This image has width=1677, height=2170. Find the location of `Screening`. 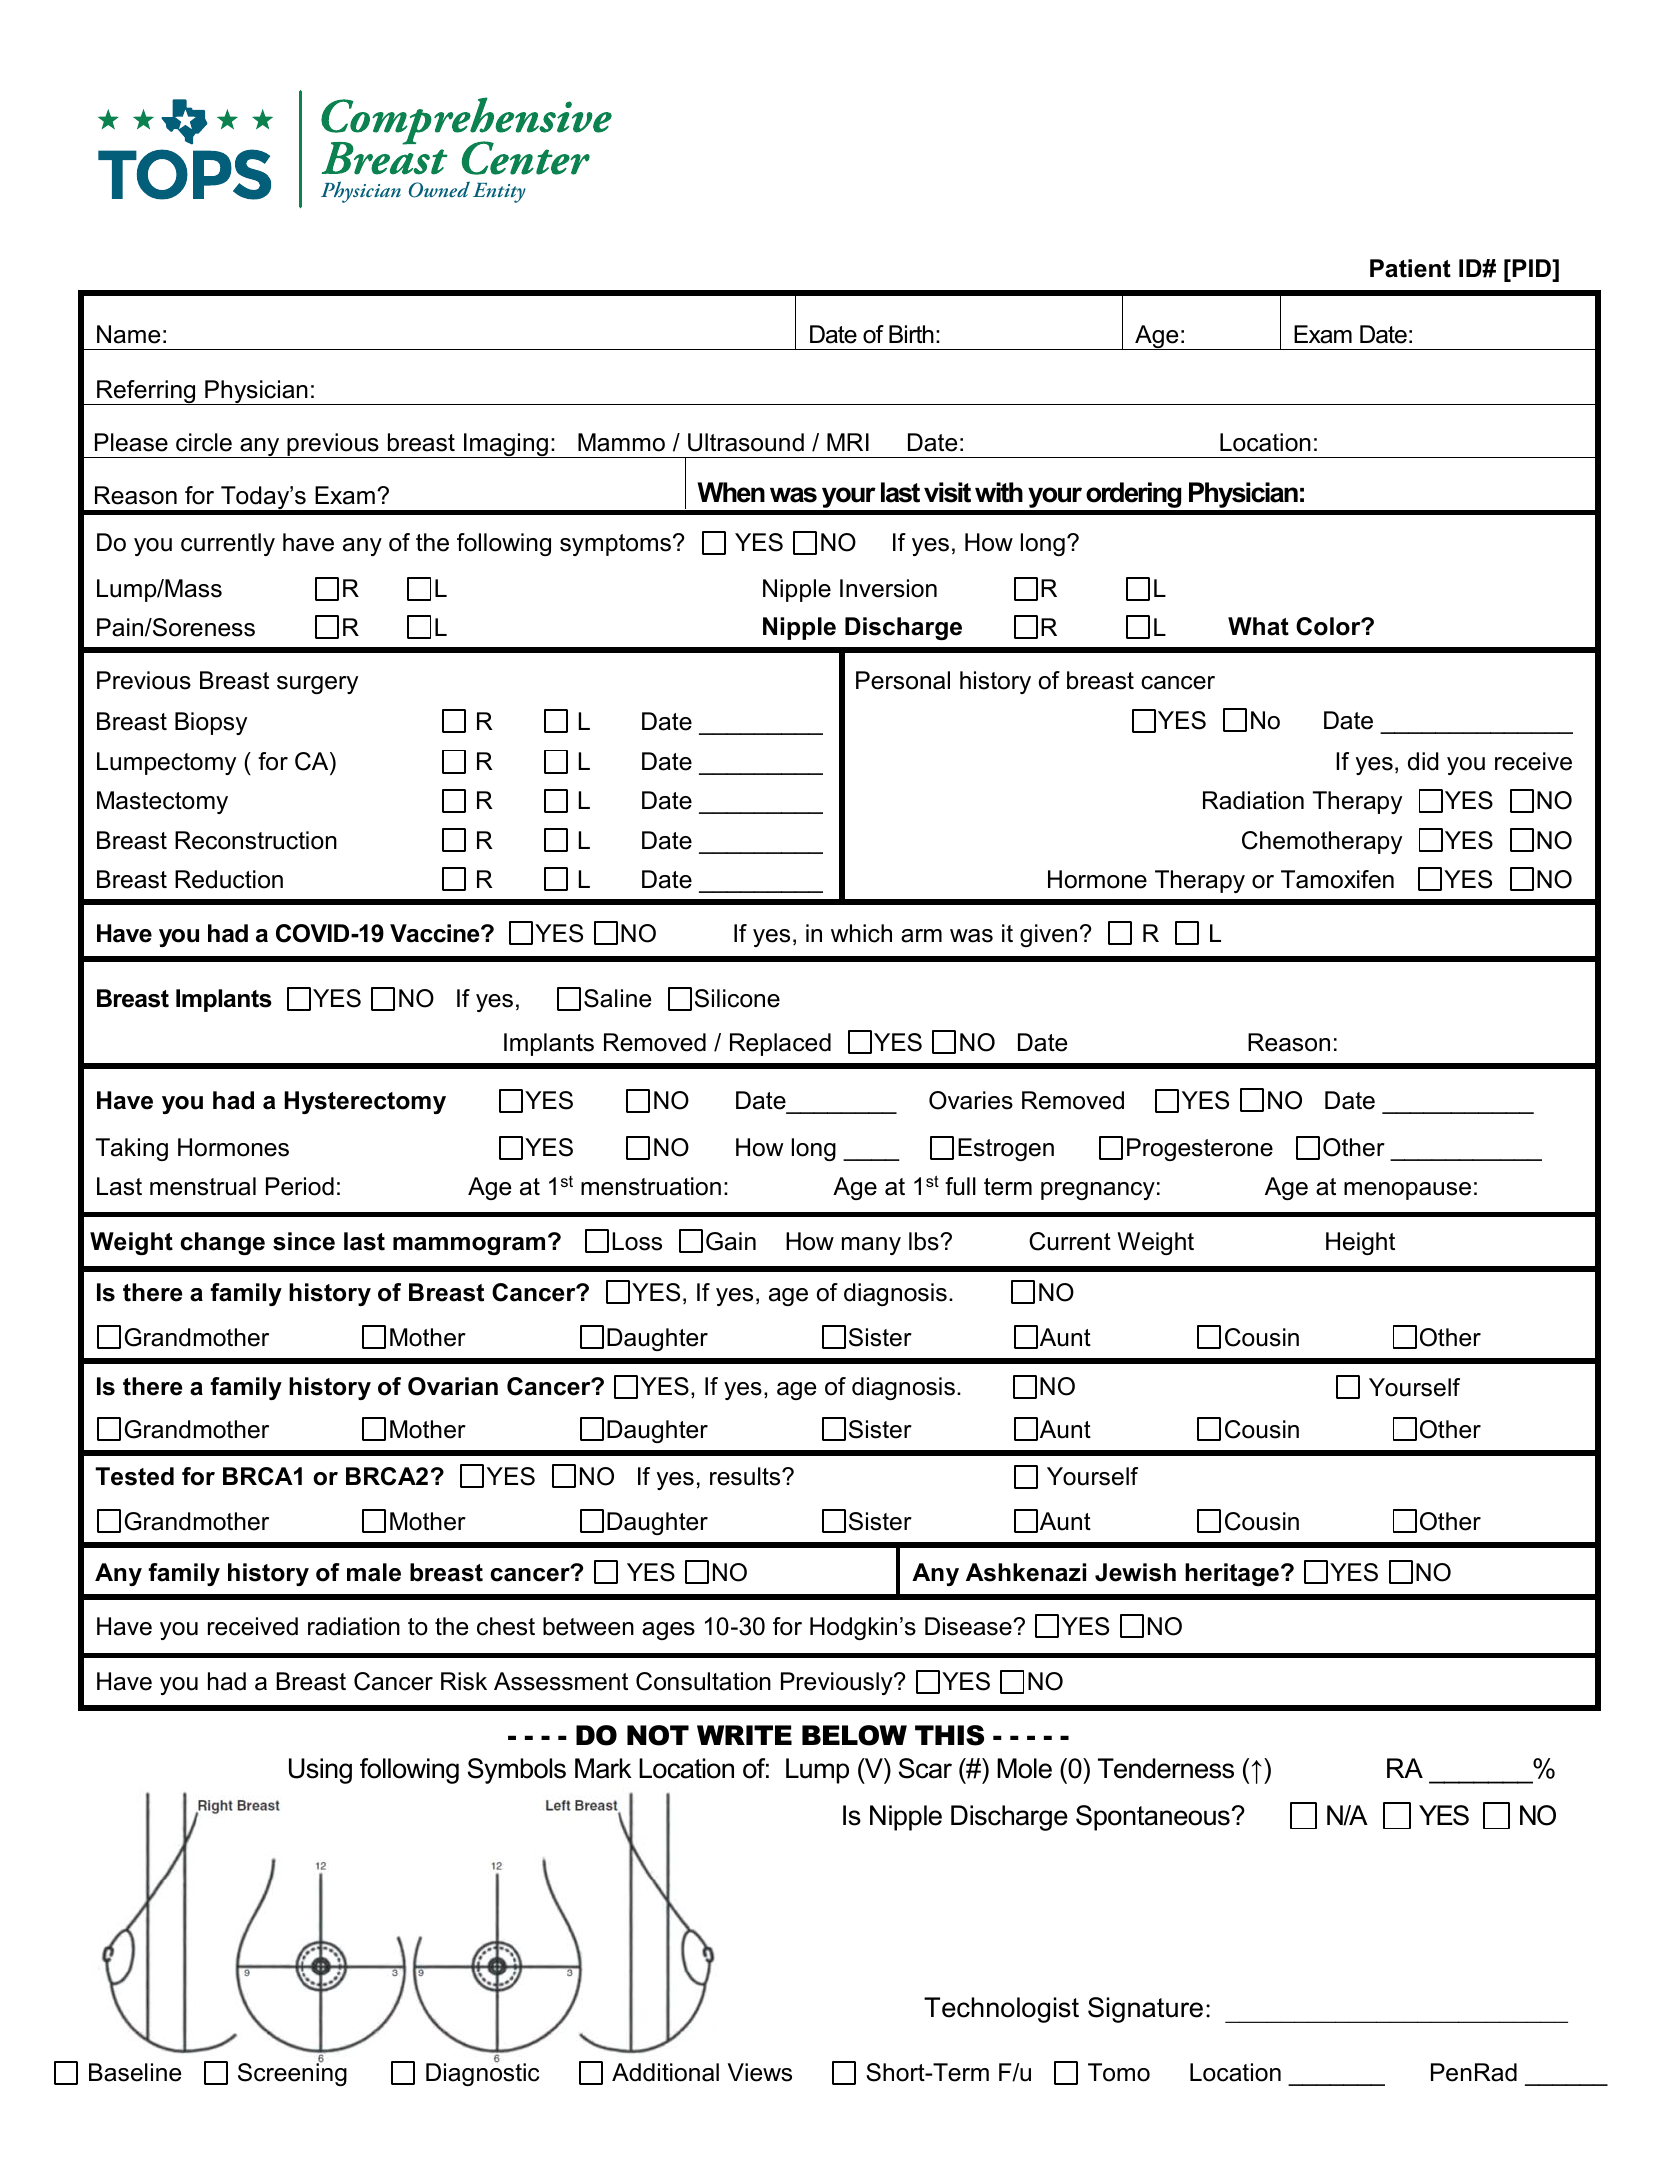

Screening is located at coordinates (292, 2074).
